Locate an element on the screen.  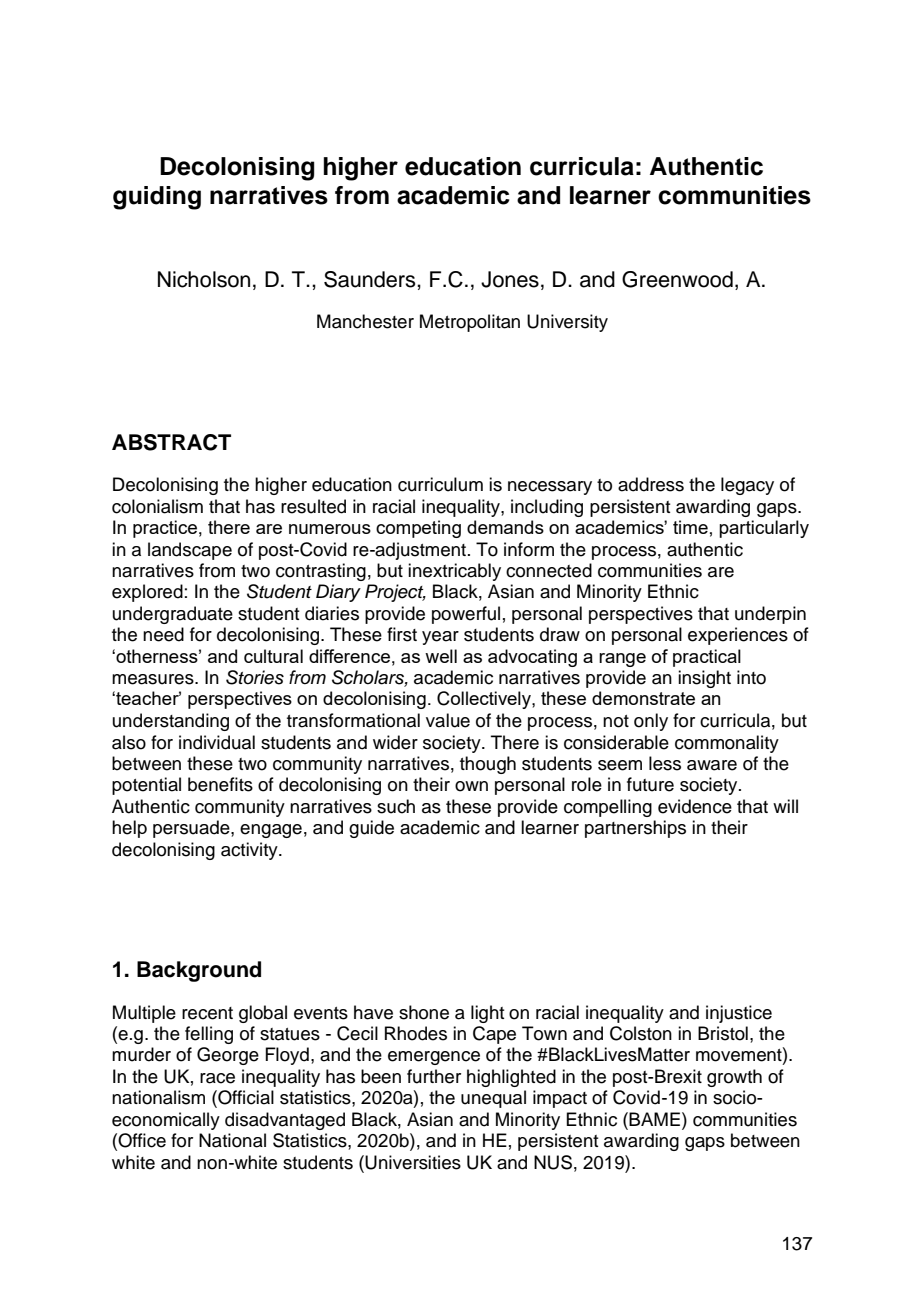
growth is located at coordinates (734, 1078).
